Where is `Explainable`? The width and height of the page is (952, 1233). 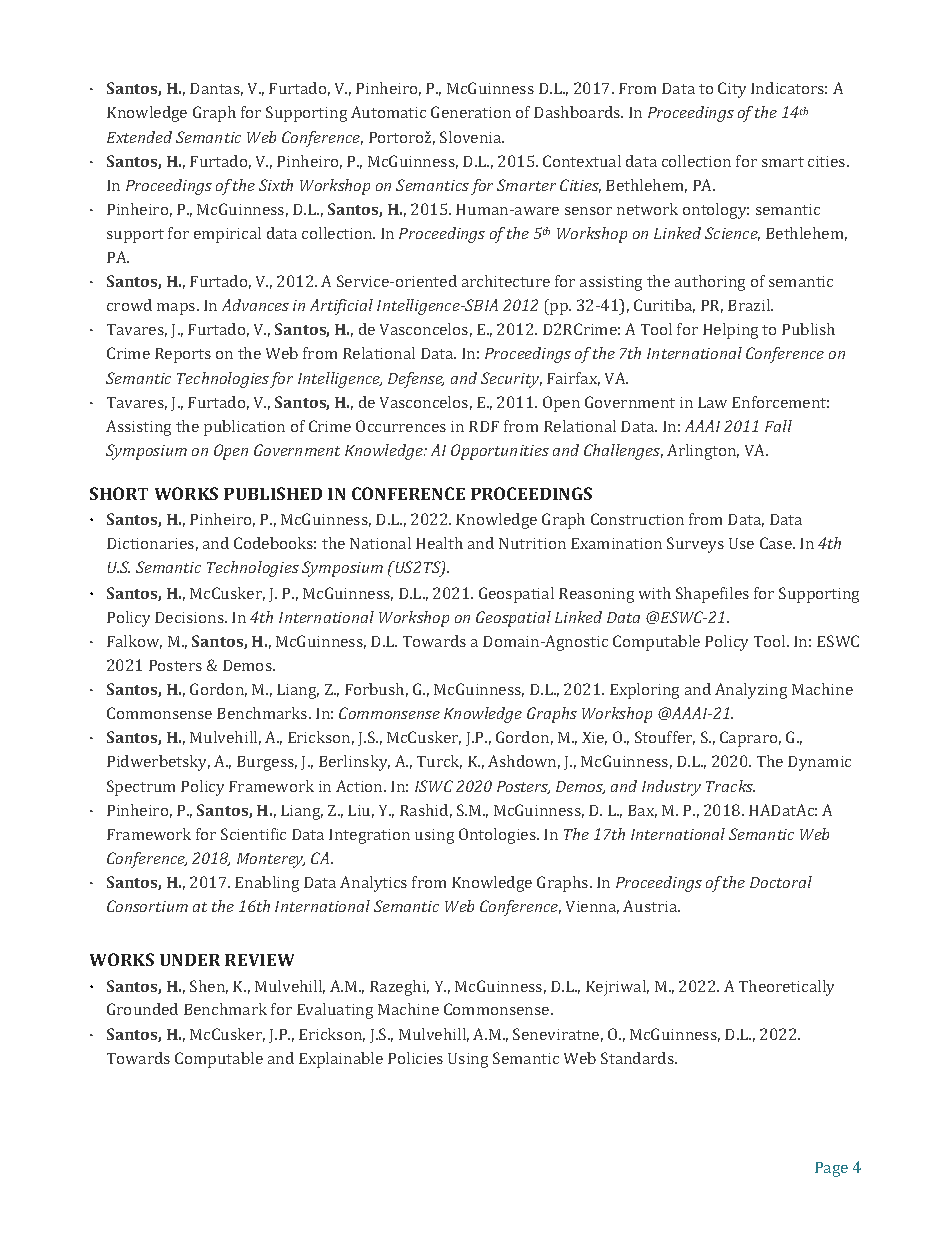
Explainable is located at coordinates (341, 1060).
